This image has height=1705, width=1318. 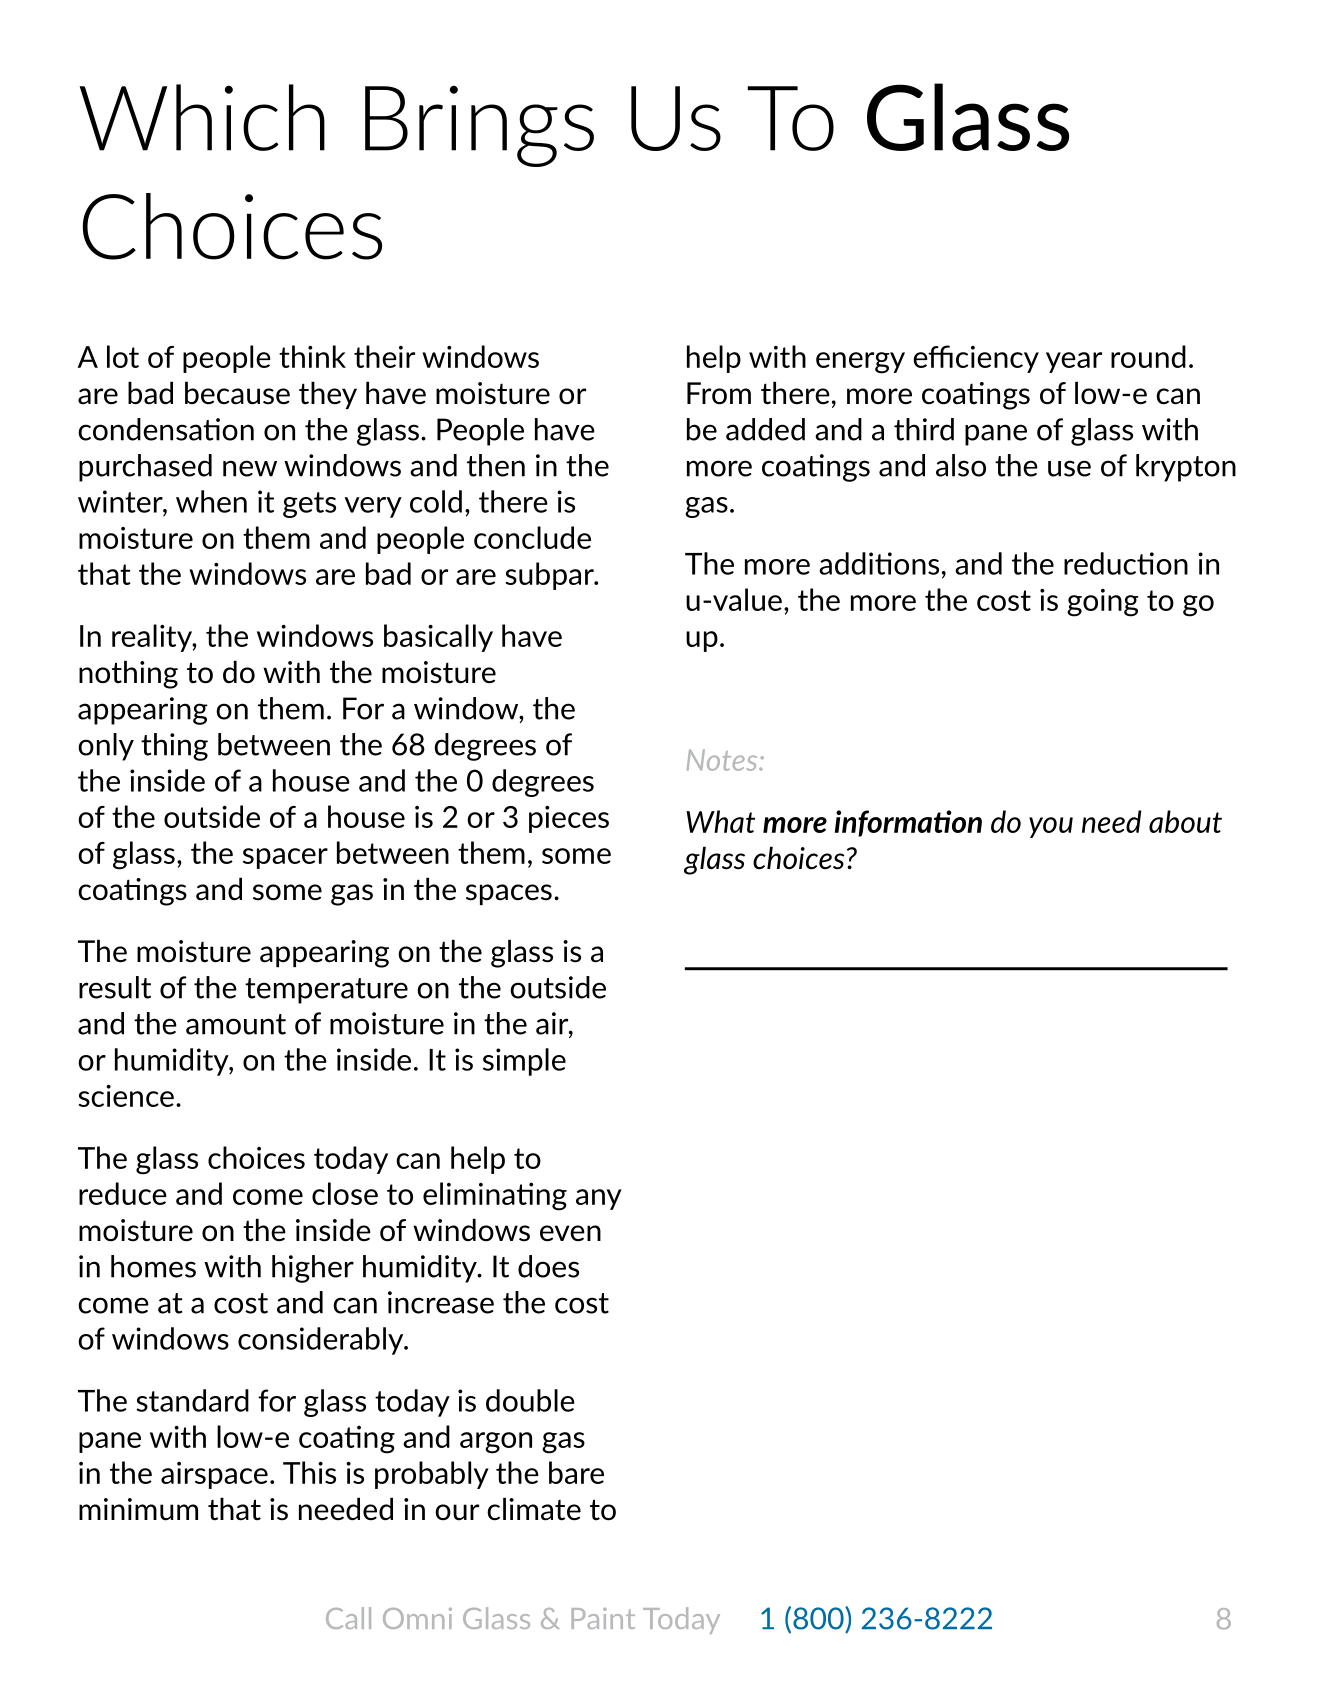 What do you see at coordinates (211, 501) in the image?
I see `when` at bounding box center [211, 501].
